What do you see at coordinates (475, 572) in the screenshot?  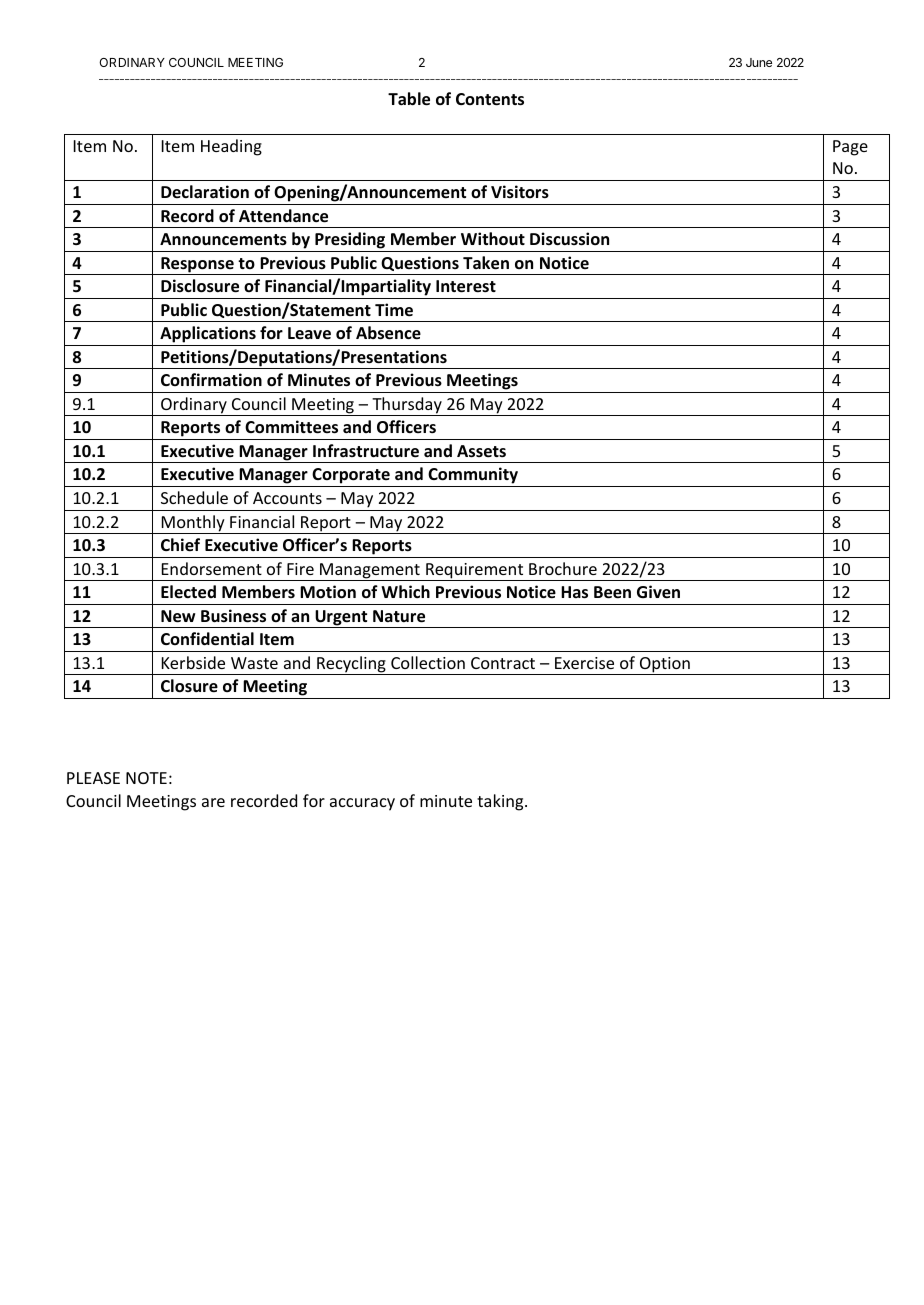 I see `Requirement` at bounding box center [475, 572].
